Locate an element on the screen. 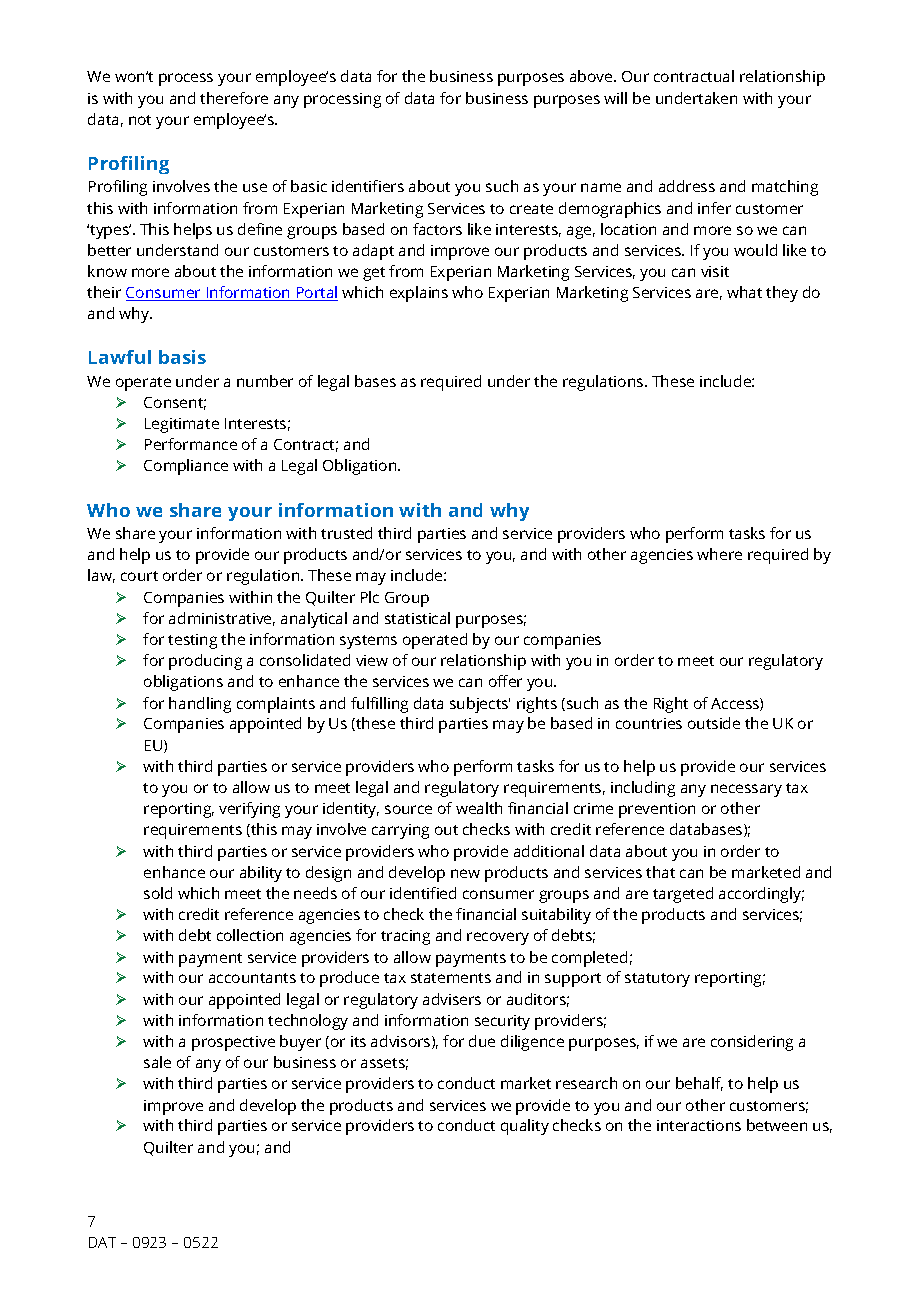  sale is located at coordinates (157, 1062).
